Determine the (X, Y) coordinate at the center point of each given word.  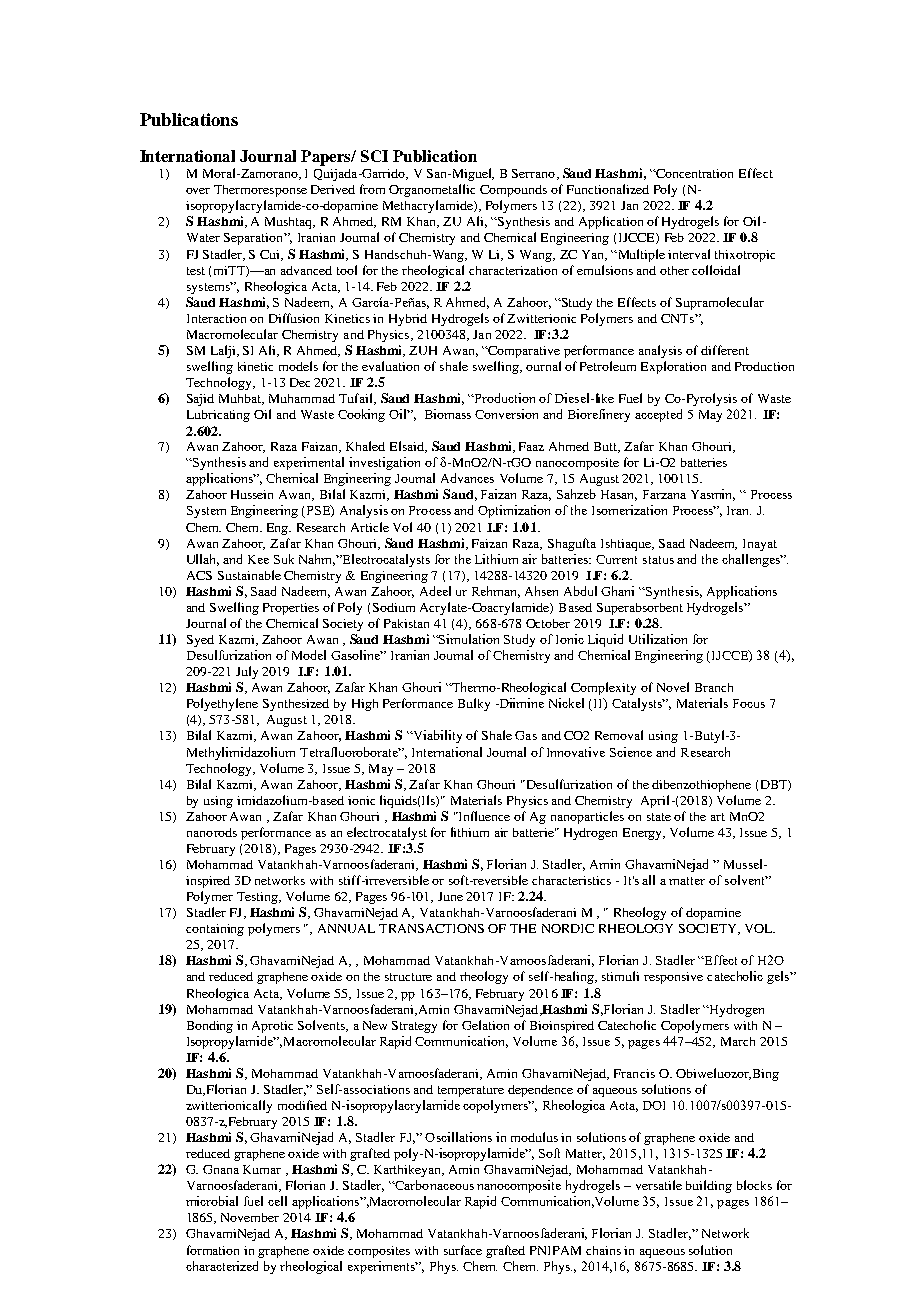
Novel (673, 687)
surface (463, 1250)
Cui (271, 255)
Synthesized (296, 705)
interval (689, 254)
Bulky (474, 704)
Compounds (513, 191)
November (250, 1217)
